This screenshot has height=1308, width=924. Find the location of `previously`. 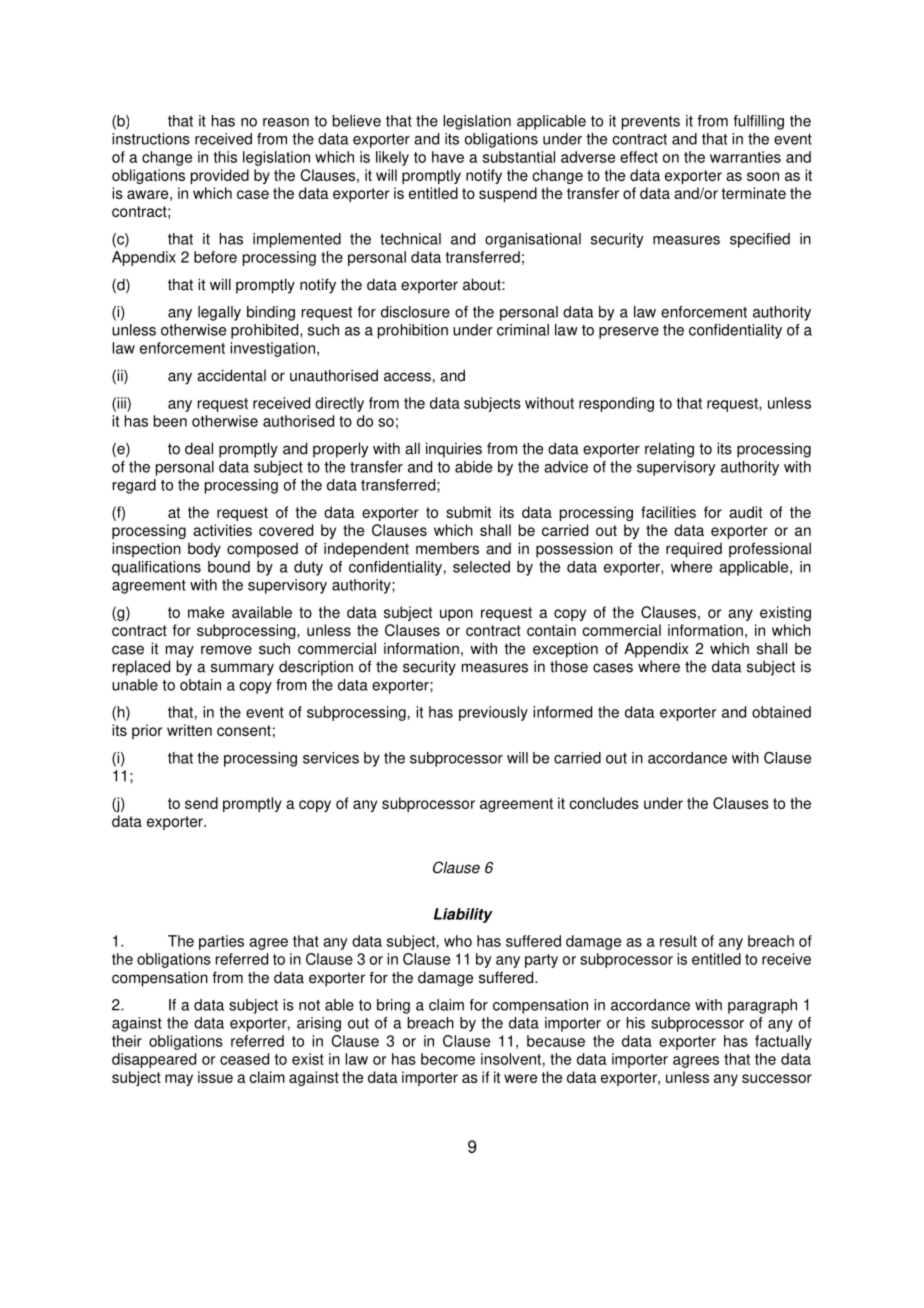

previously is located at coordinates (493, 713).
